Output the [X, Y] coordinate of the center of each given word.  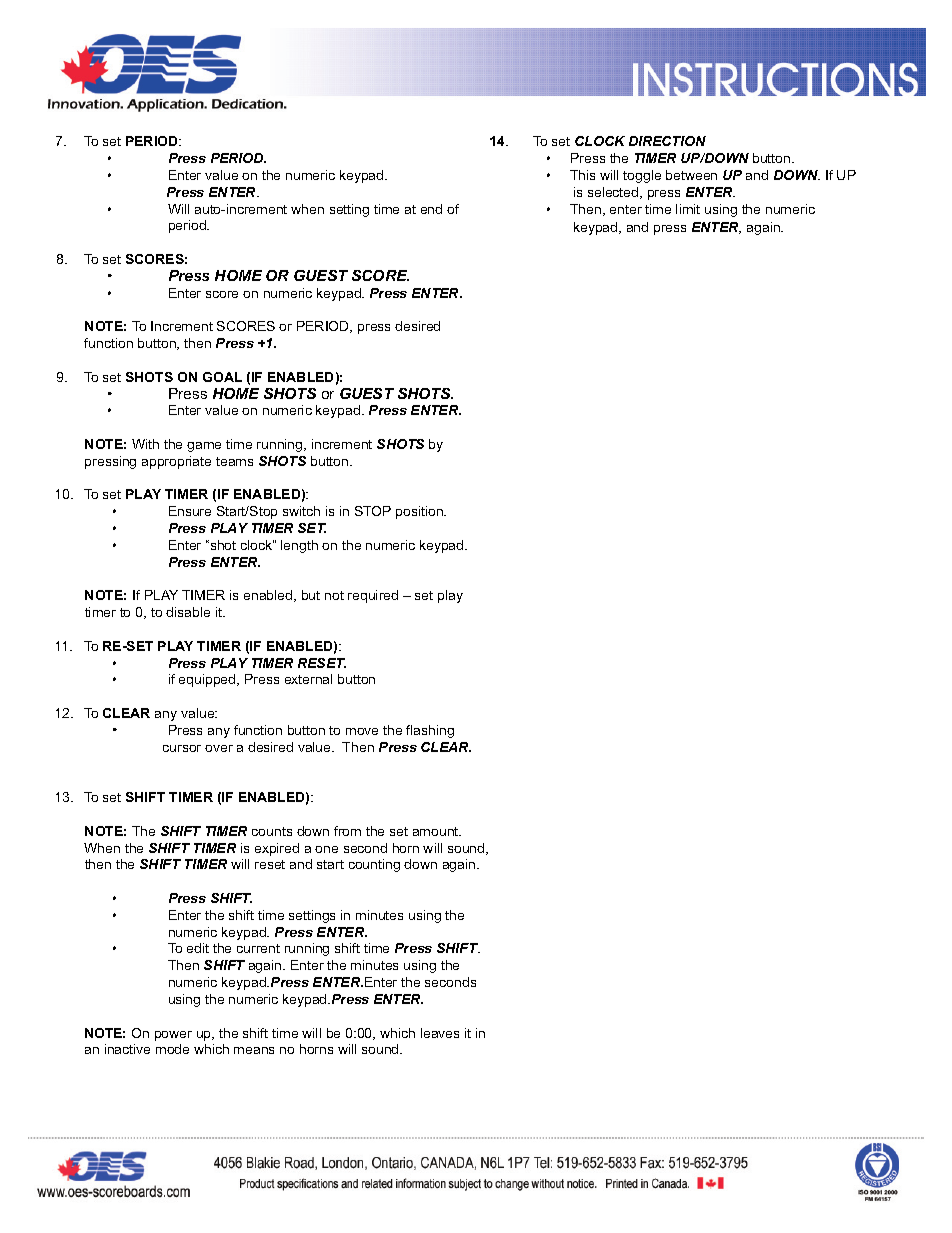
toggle [642, 176]
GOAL [222, 377]
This [582, 175]
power [173, 1036]
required [373, 596]
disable [188, 612]
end [431, 209]
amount [437, 831]
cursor [182, 748]
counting [374, 865]
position [420, 512]
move [362, 731]
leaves [440, 1033]
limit [688, 209]
